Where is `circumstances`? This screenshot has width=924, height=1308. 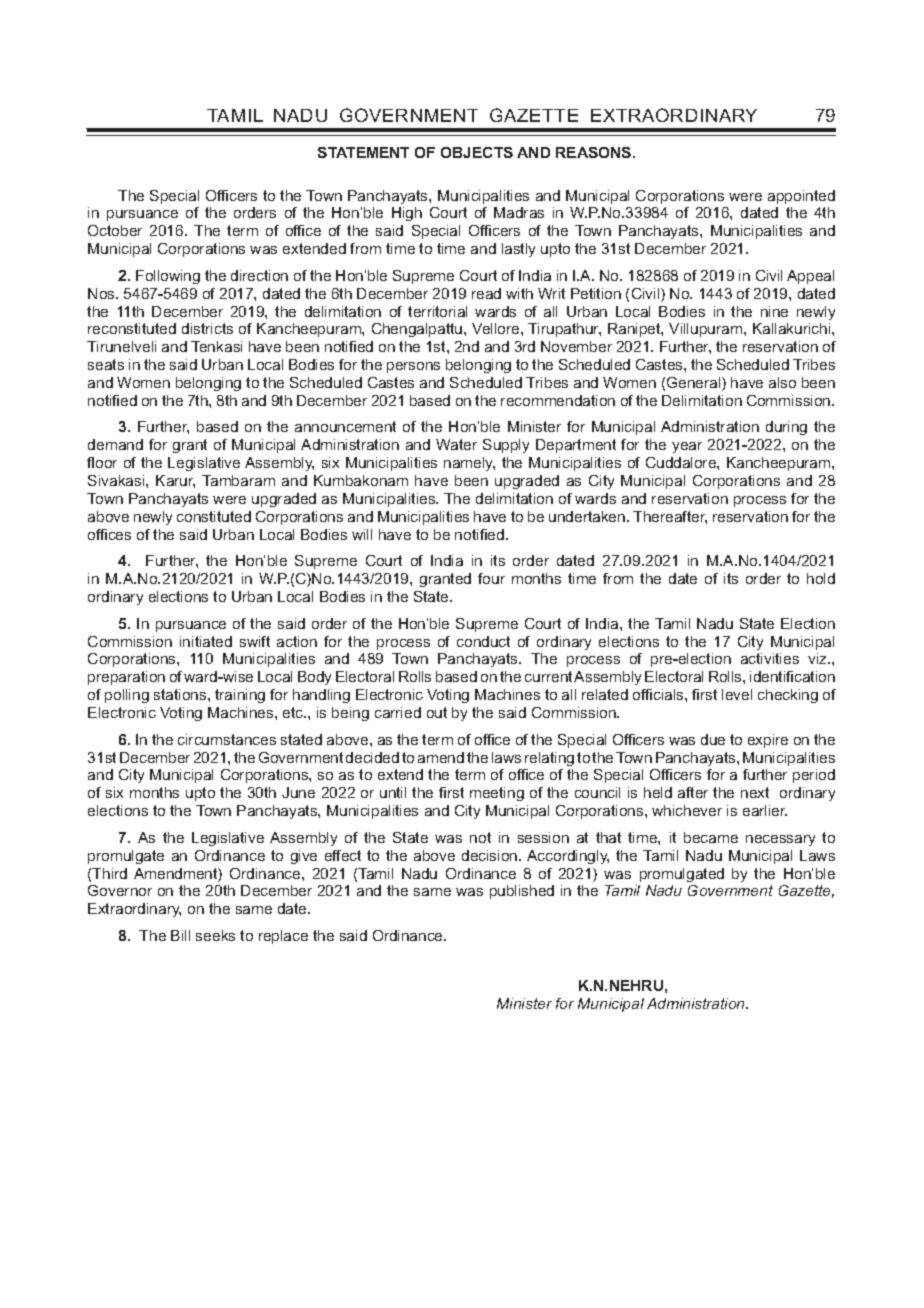
circumstances is located at coordinates (227, 739).
